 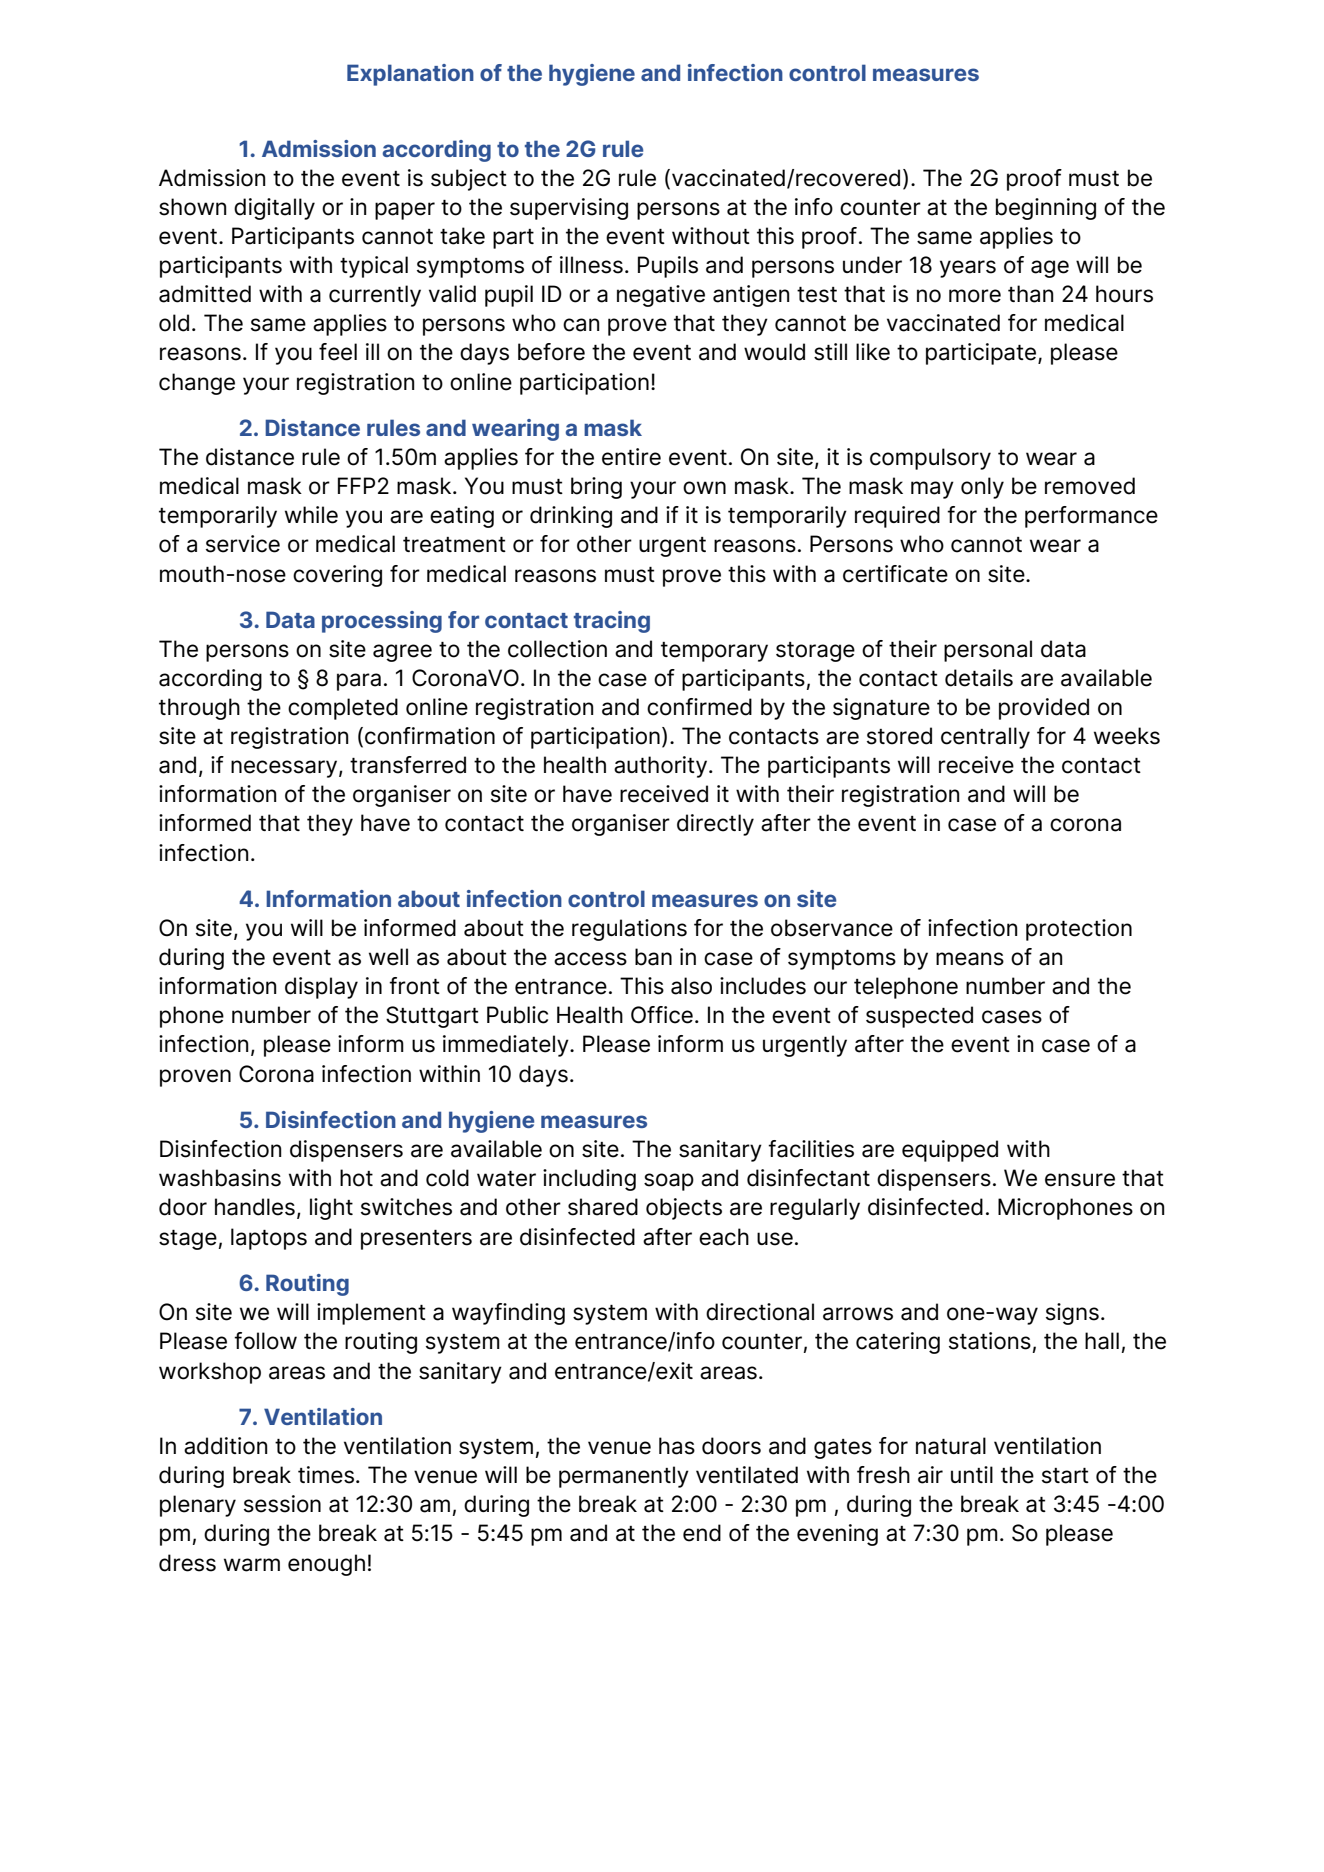 What do you see at coordinates (1046, 209) in the screenshot?
I see `beginning` at bounding box center [1046, 209].
